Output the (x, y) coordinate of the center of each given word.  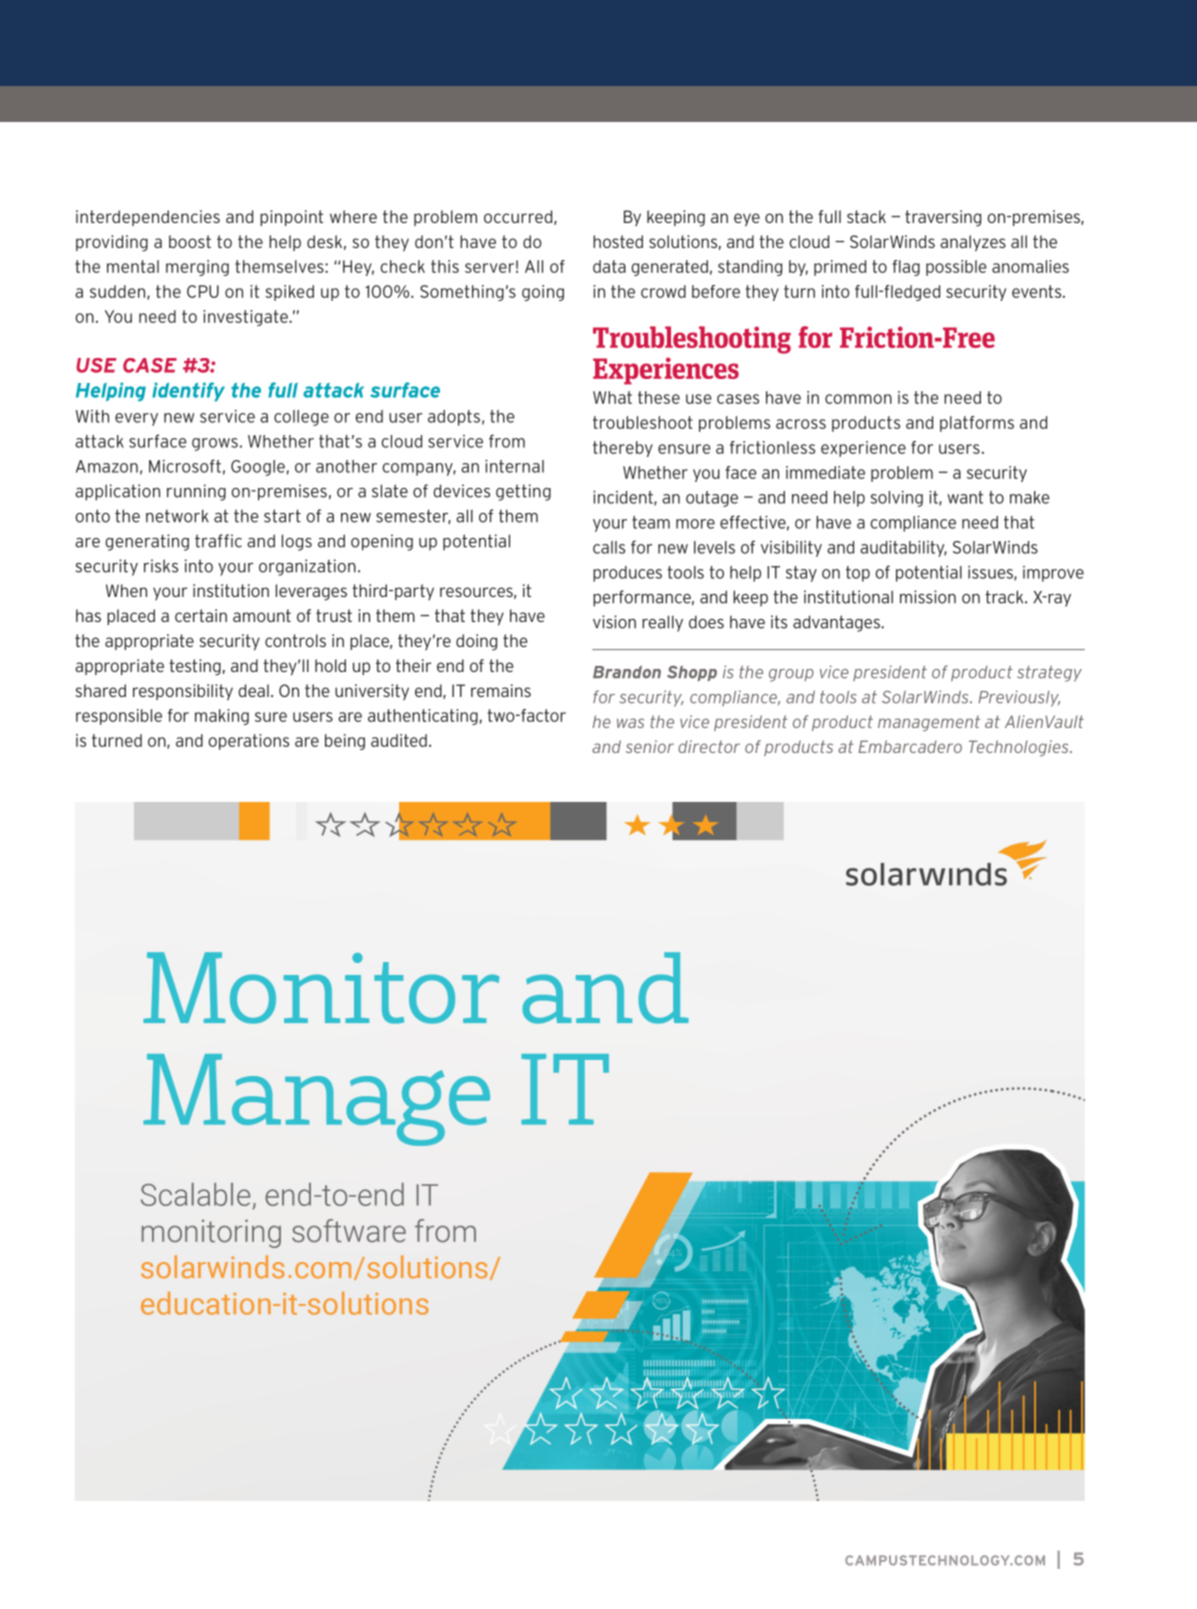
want (965, 497)
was (630, 723)
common (858, 399)
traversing (943, 218)
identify (188, 391)
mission (928, 597)
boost (190, 241)
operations (248, 742)
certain (201, 615)
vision (614, 622)
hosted (618, 241)
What (612, 397)
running (196, 492)
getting (523, 492)
